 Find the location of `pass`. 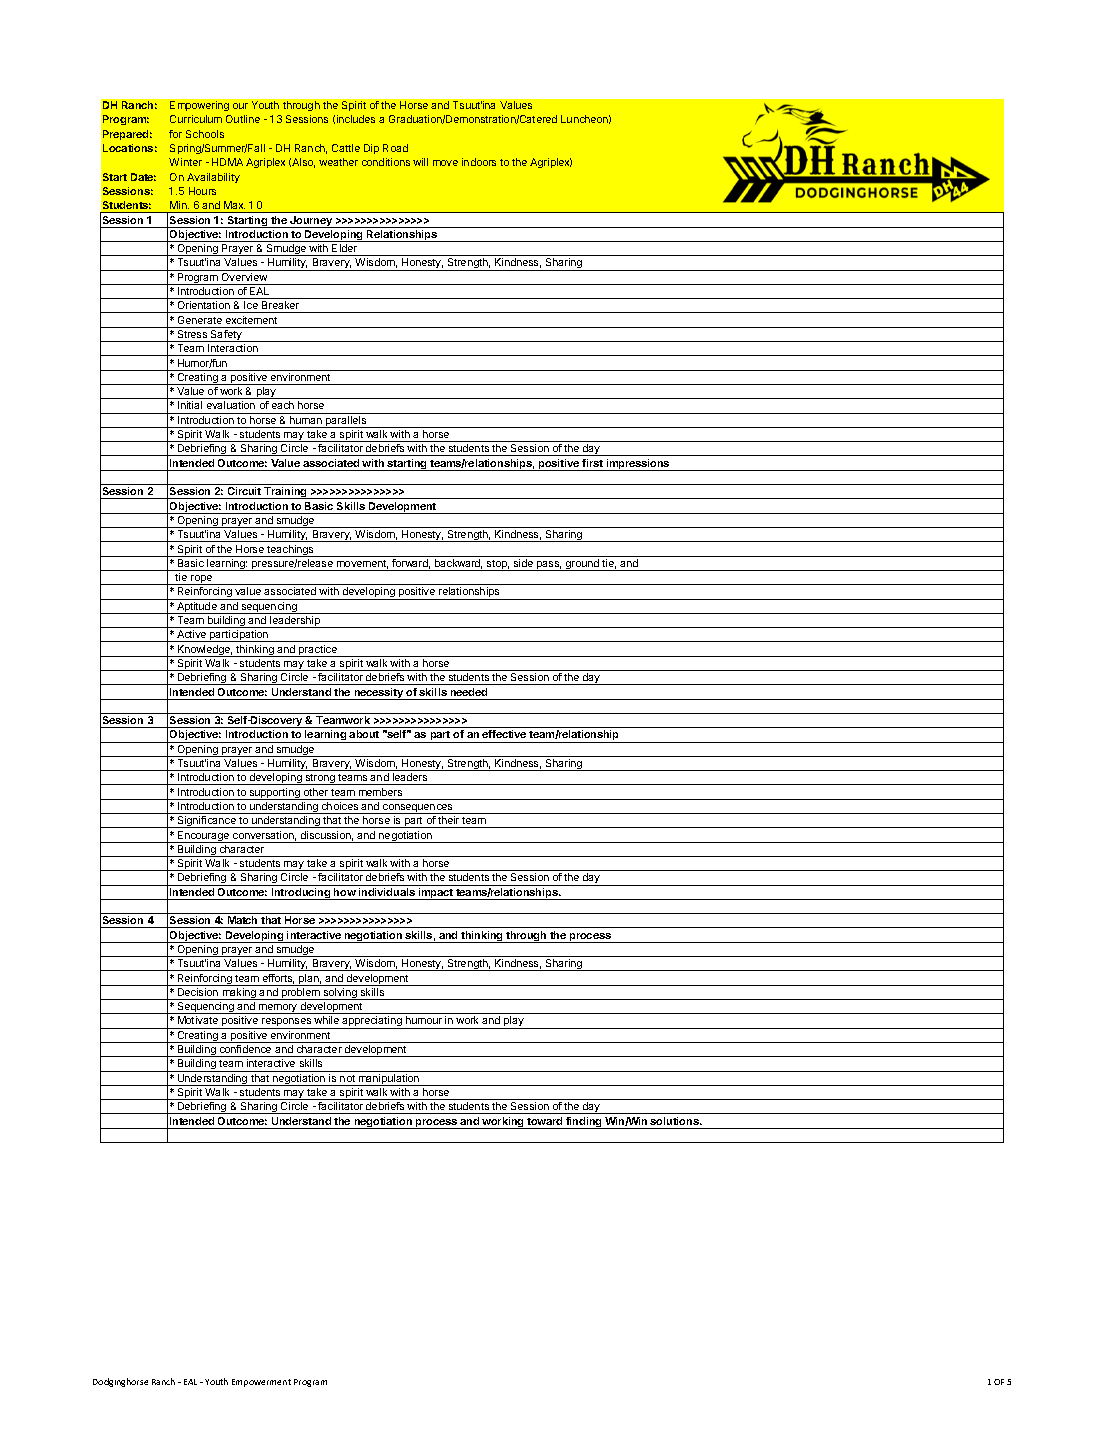

pass is located at coordinates (548, 566).
